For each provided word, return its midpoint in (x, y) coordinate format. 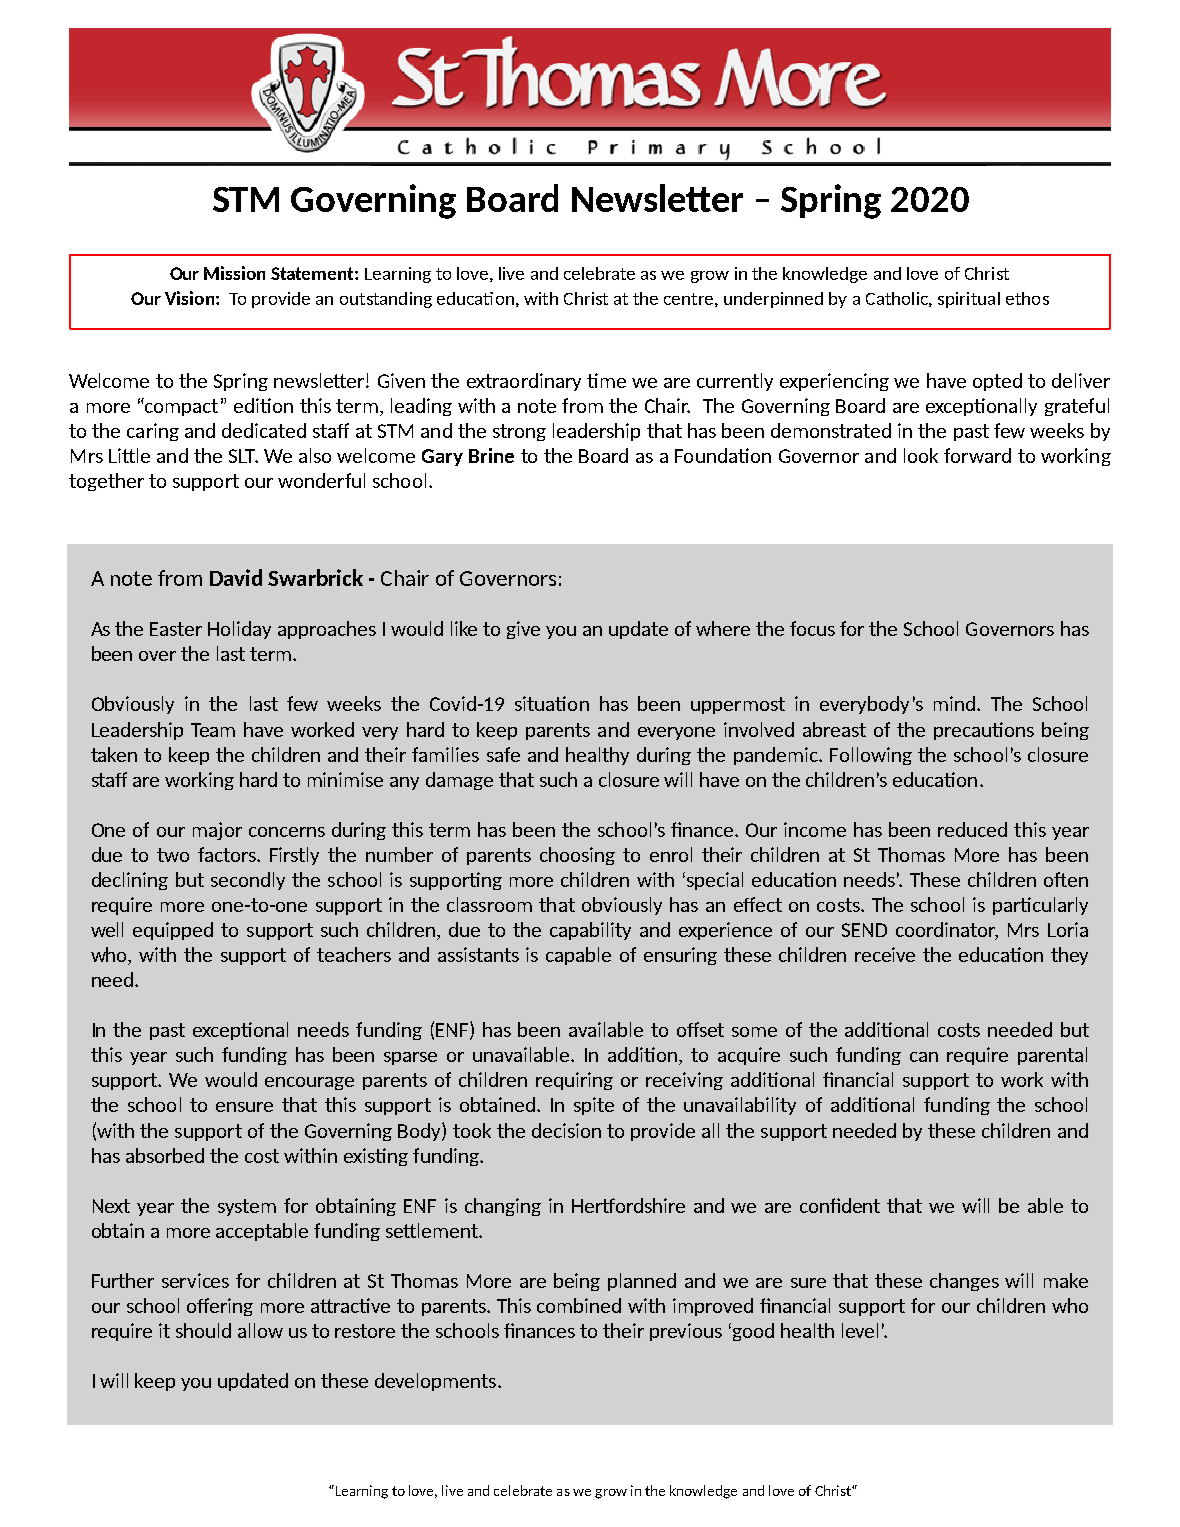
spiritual (969, 300)
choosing (577, 856)
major (217, 831)
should (203, 1330)
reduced (972, 829)
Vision (189, 298)
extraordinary (524, 382)
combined (579, 1305)
